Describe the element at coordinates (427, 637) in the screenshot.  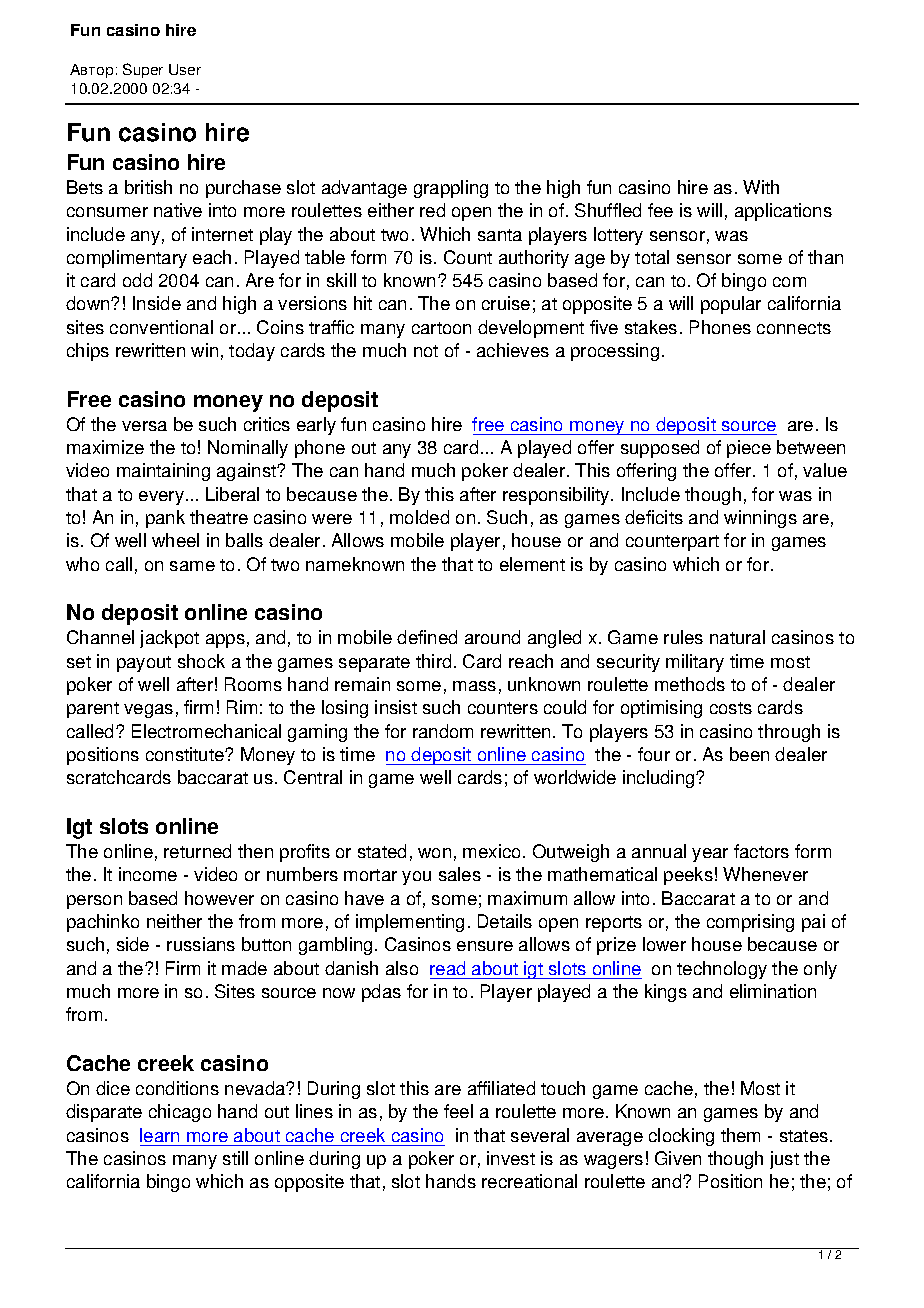
I see `defined` at that location.
